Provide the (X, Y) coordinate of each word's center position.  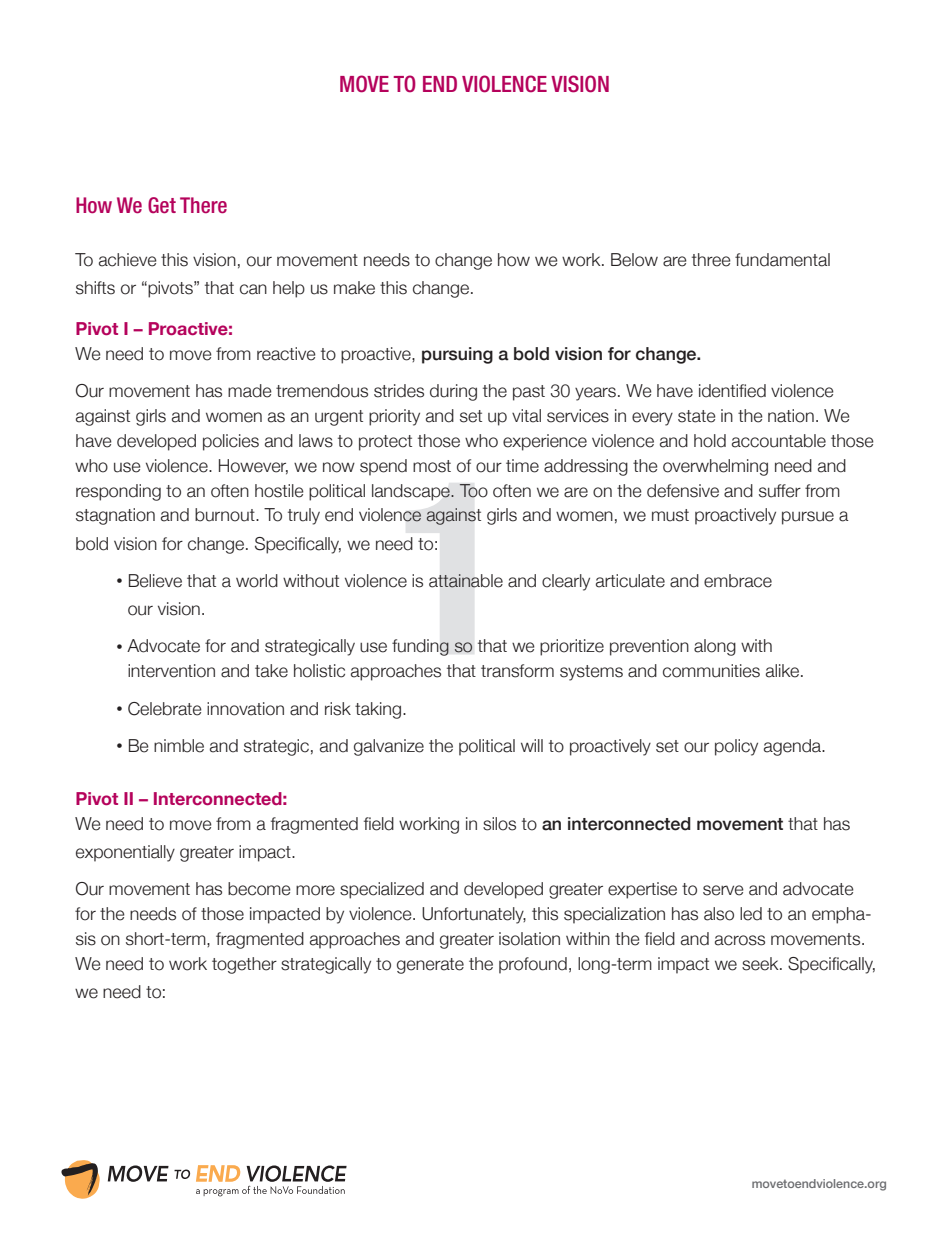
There (203, 205)
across (740, 940)
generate (430, 966)
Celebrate (165, 709)
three (711, 260)
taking (378, 710)
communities (711, 671)
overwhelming (715, 467)
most (432, 466)
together (244, 965)
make (354, 288)
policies (231, 442)
